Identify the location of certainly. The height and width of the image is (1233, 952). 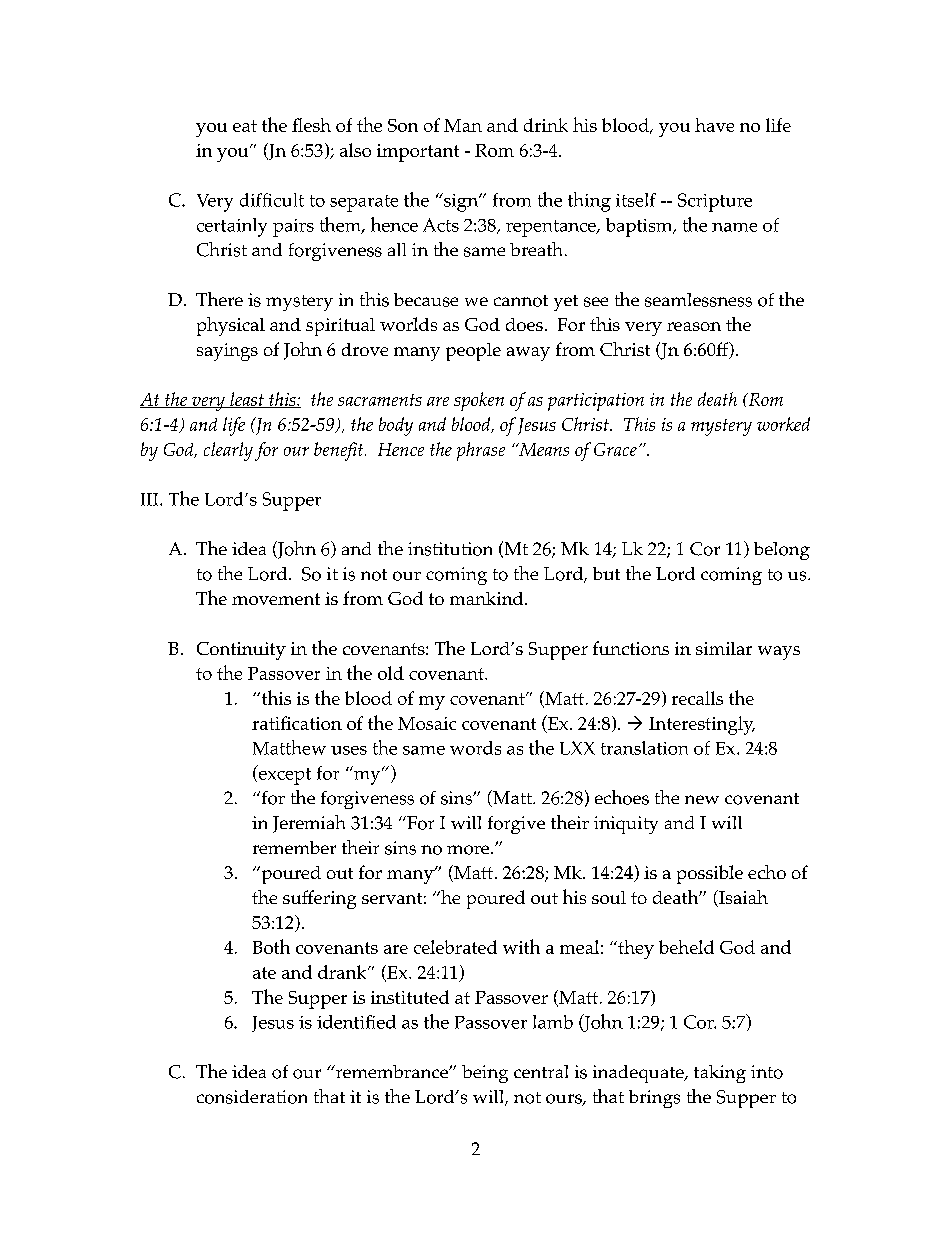
(232, 227).
